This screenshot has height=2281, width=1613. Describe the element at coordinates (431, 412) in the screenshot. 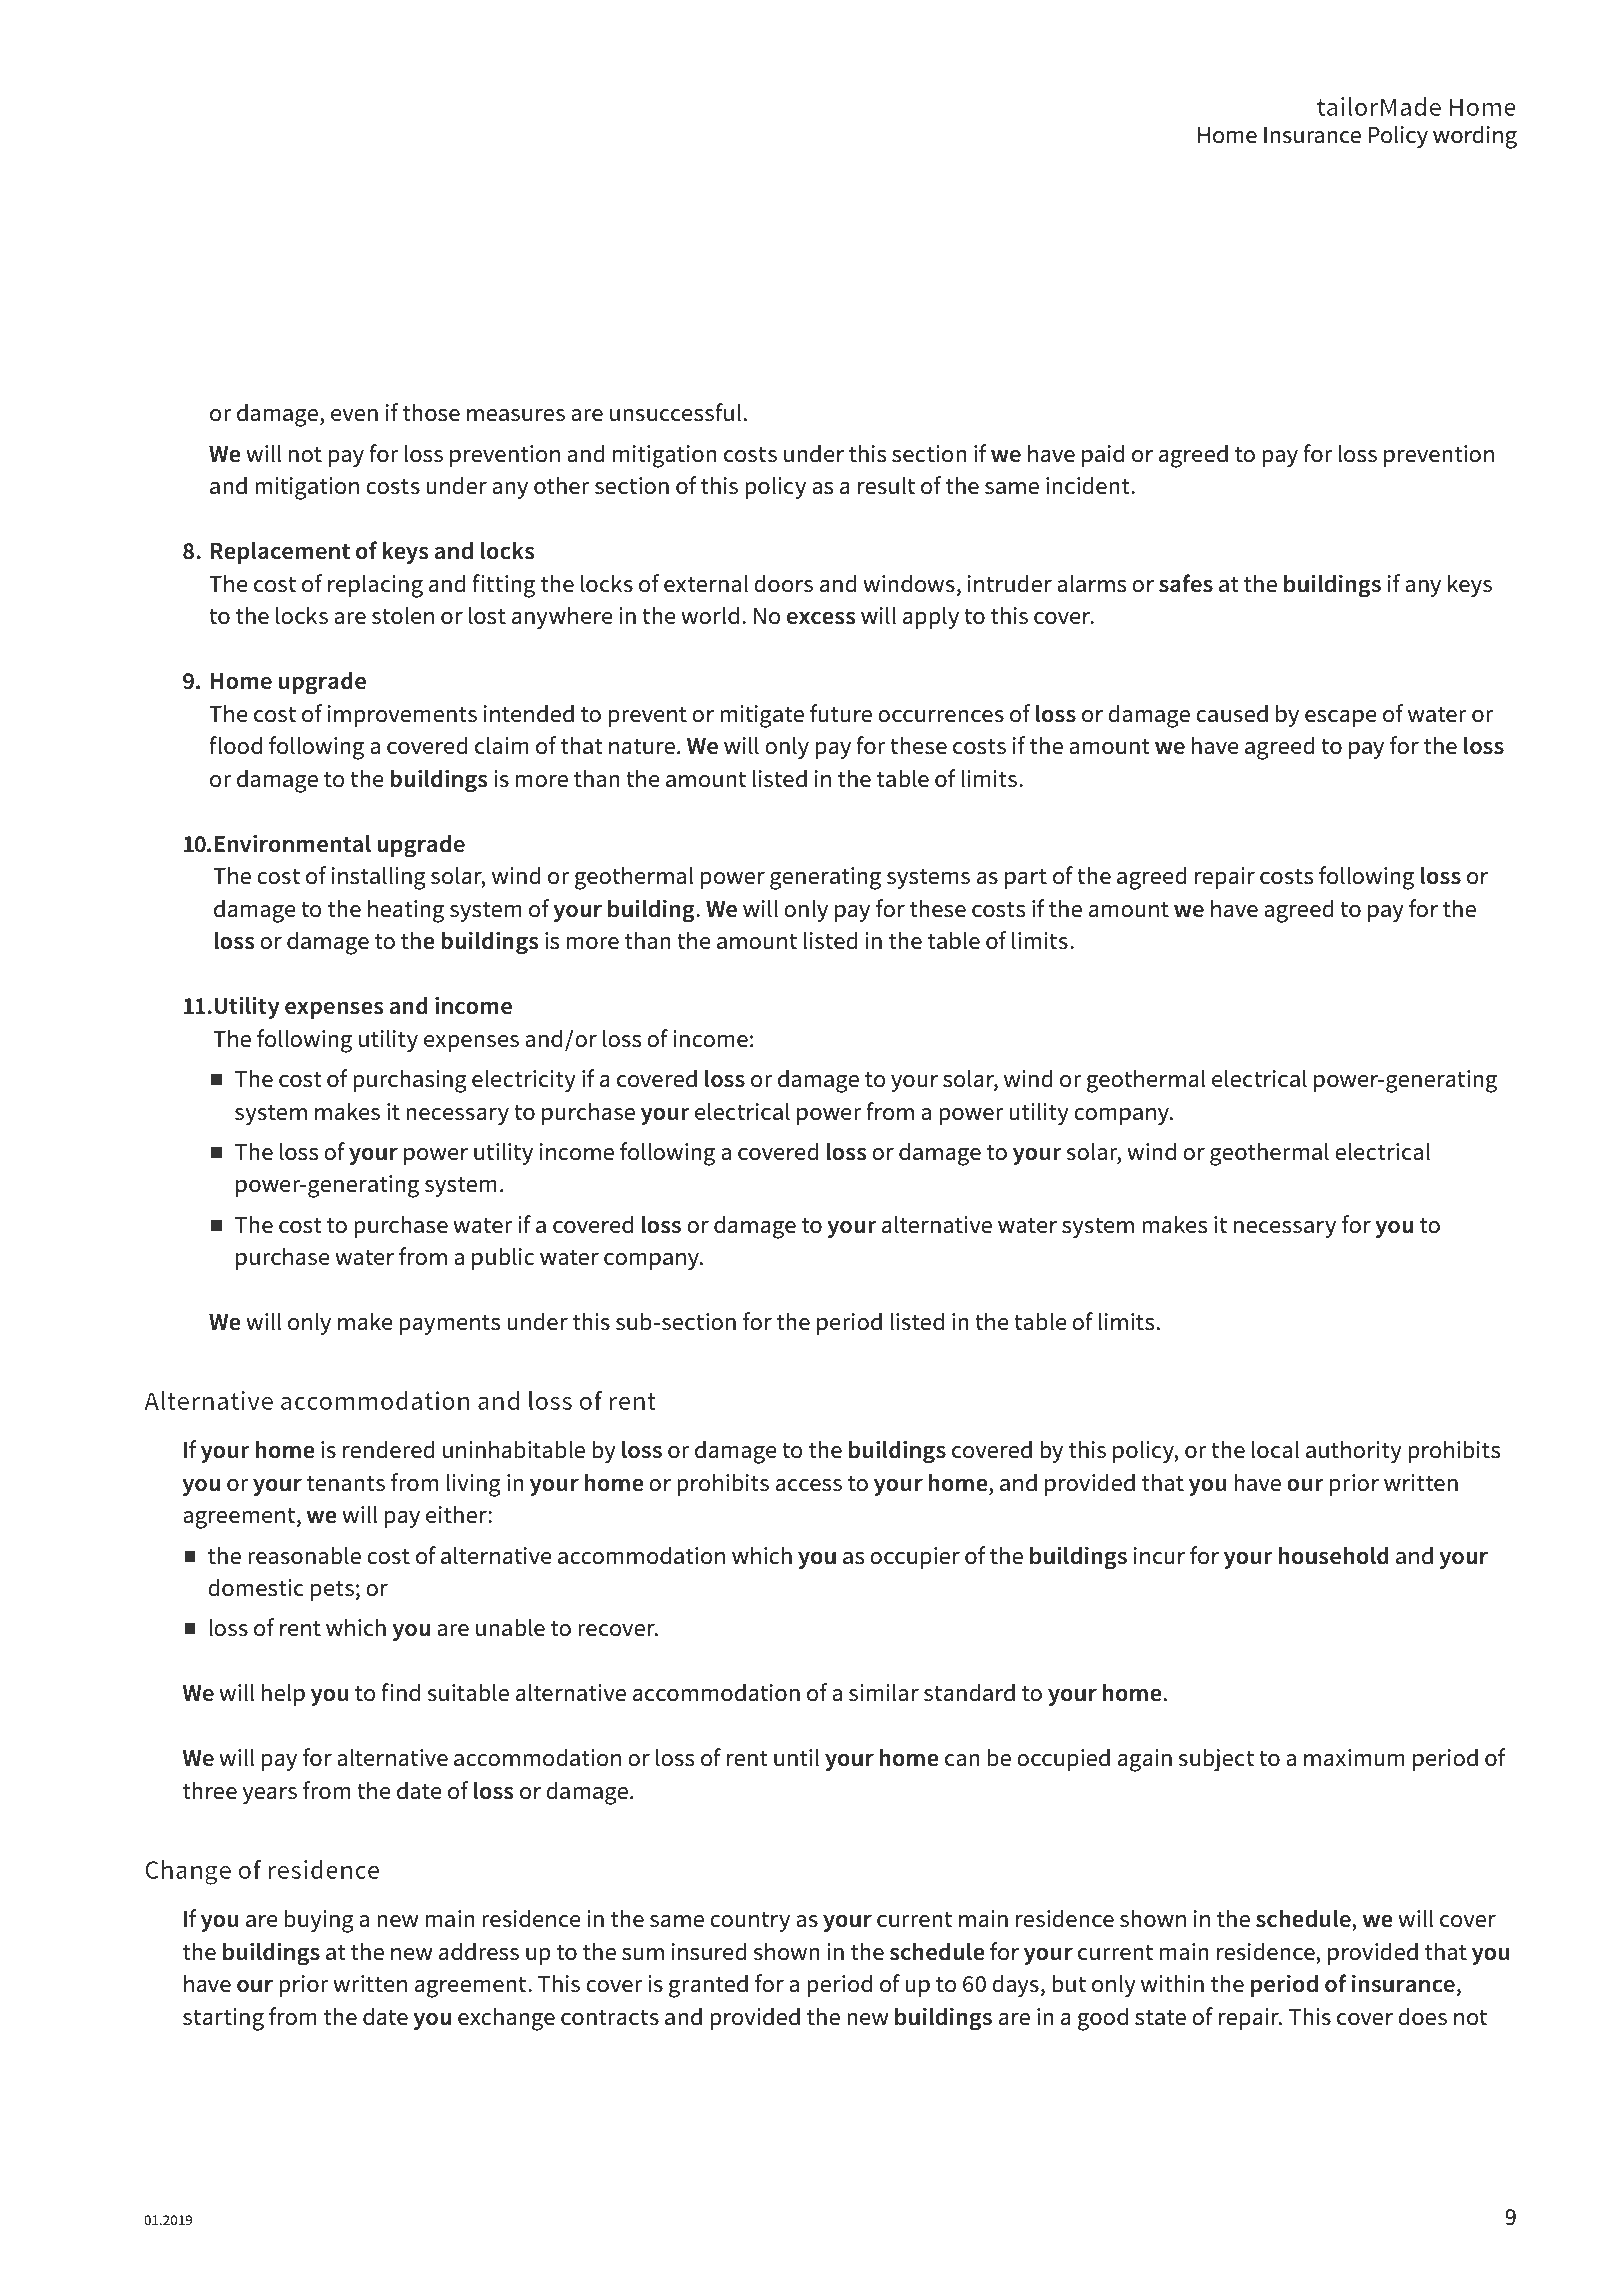

I see `those` at that location.
